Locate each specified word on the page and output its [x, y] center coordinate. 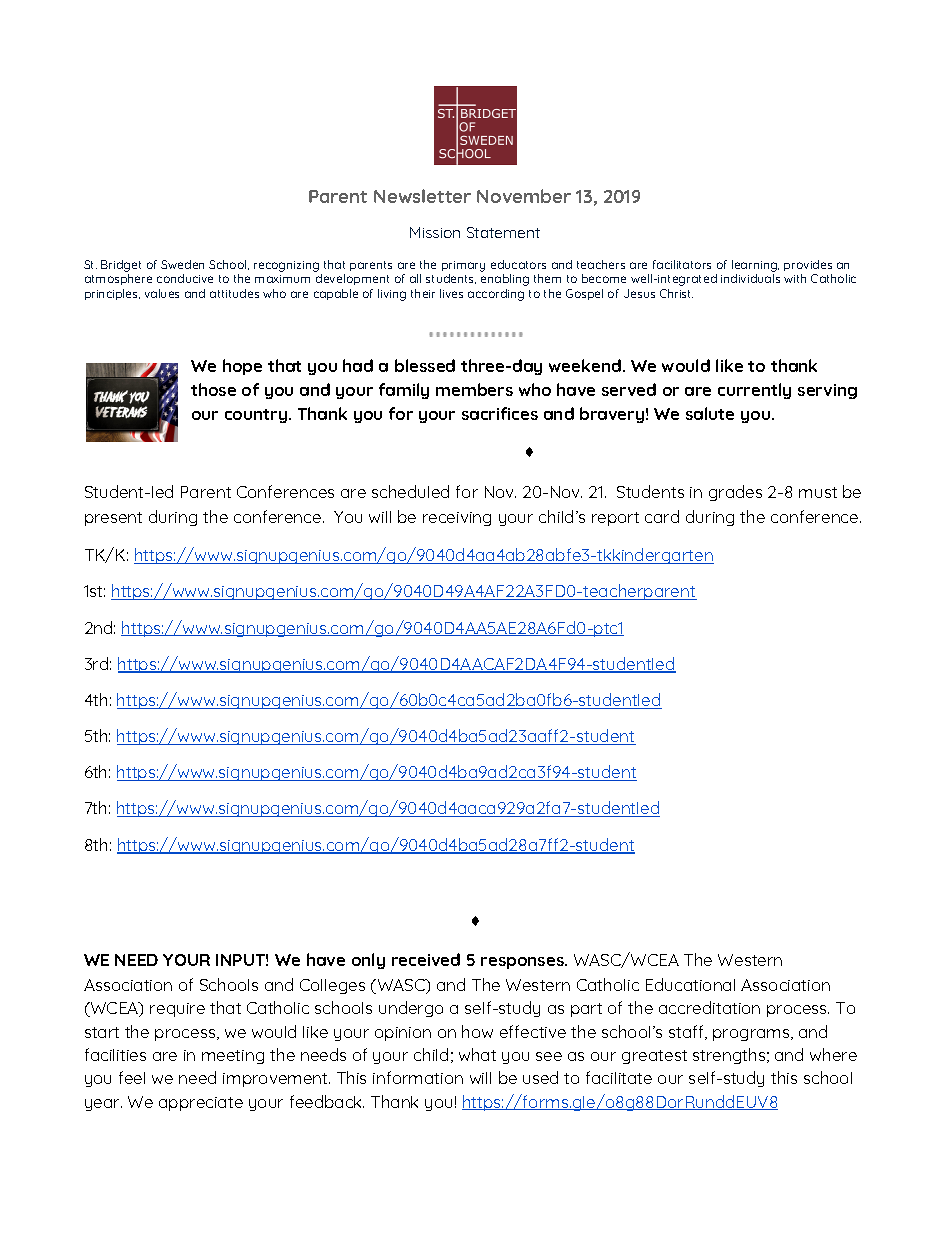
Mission [435, 232]
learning [755, 267]
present [113, 519]
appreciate [201, 1104]
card [662, 516]
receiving [457, 519]
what [477, 1054]
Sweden [182, 264]
